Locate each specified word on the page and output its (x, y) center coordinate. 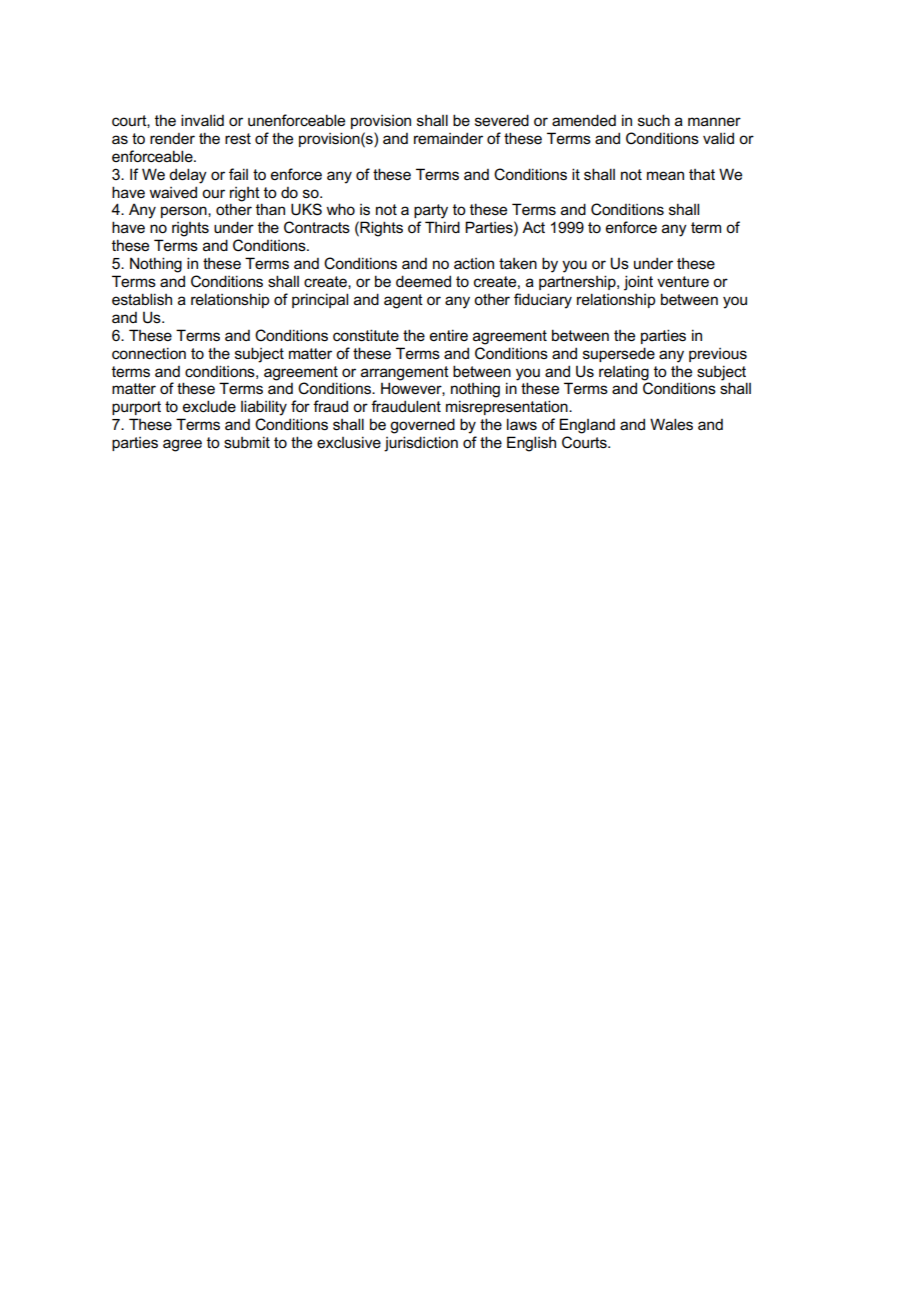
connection (149, 353)
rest (238, 139)
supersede (619, 354)
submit (247, 442)
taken (518, 264)
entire (449, 335)
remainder (448, 138)
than (270, 209)
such (654, 120)
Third (442, 227)
